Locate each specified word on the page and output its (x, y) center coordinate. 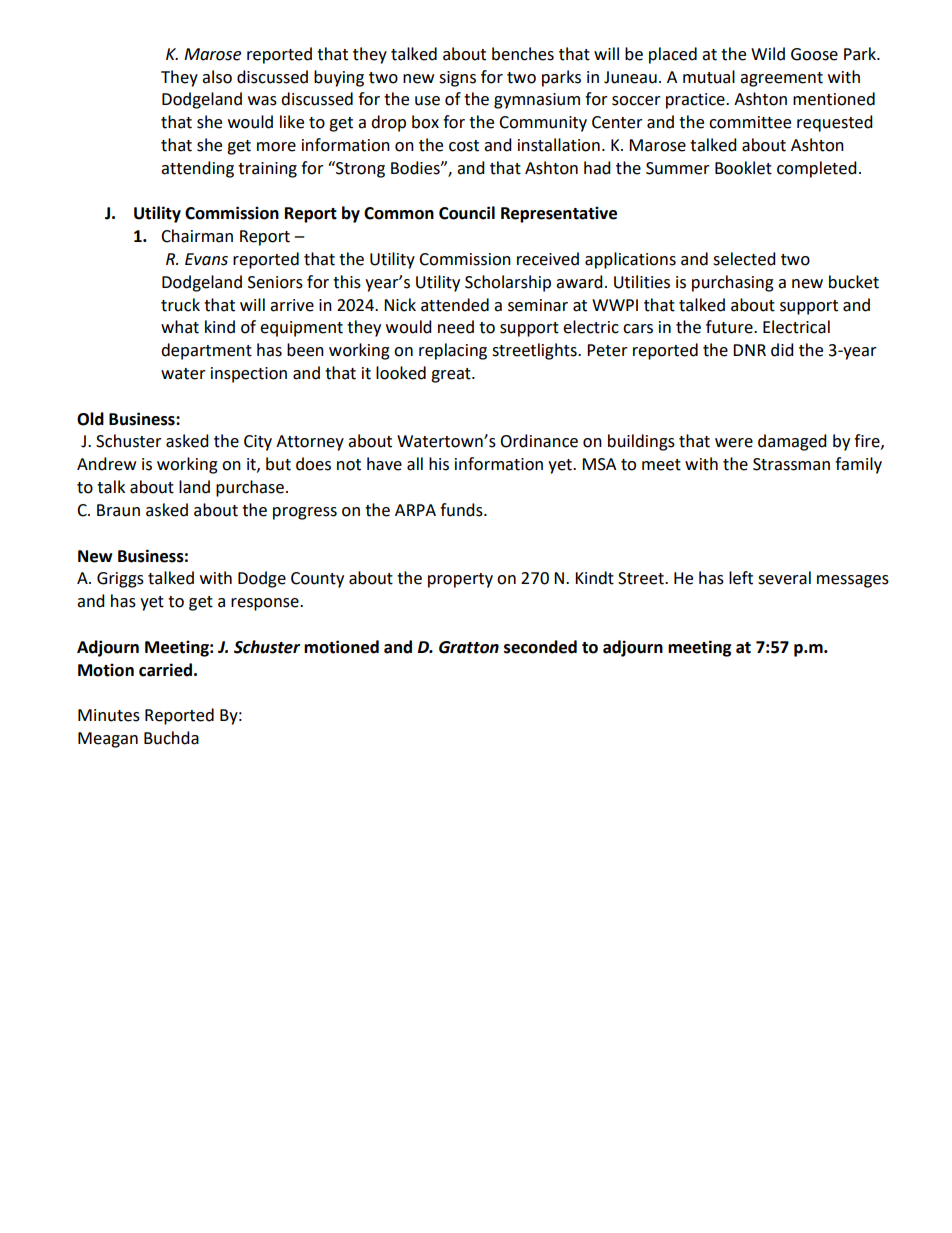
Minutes (109, 715)
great (452, 375)
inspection (249, 375)
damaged (792, 442)
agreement (781, 79)
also (217, 77)
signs (457, 79)
